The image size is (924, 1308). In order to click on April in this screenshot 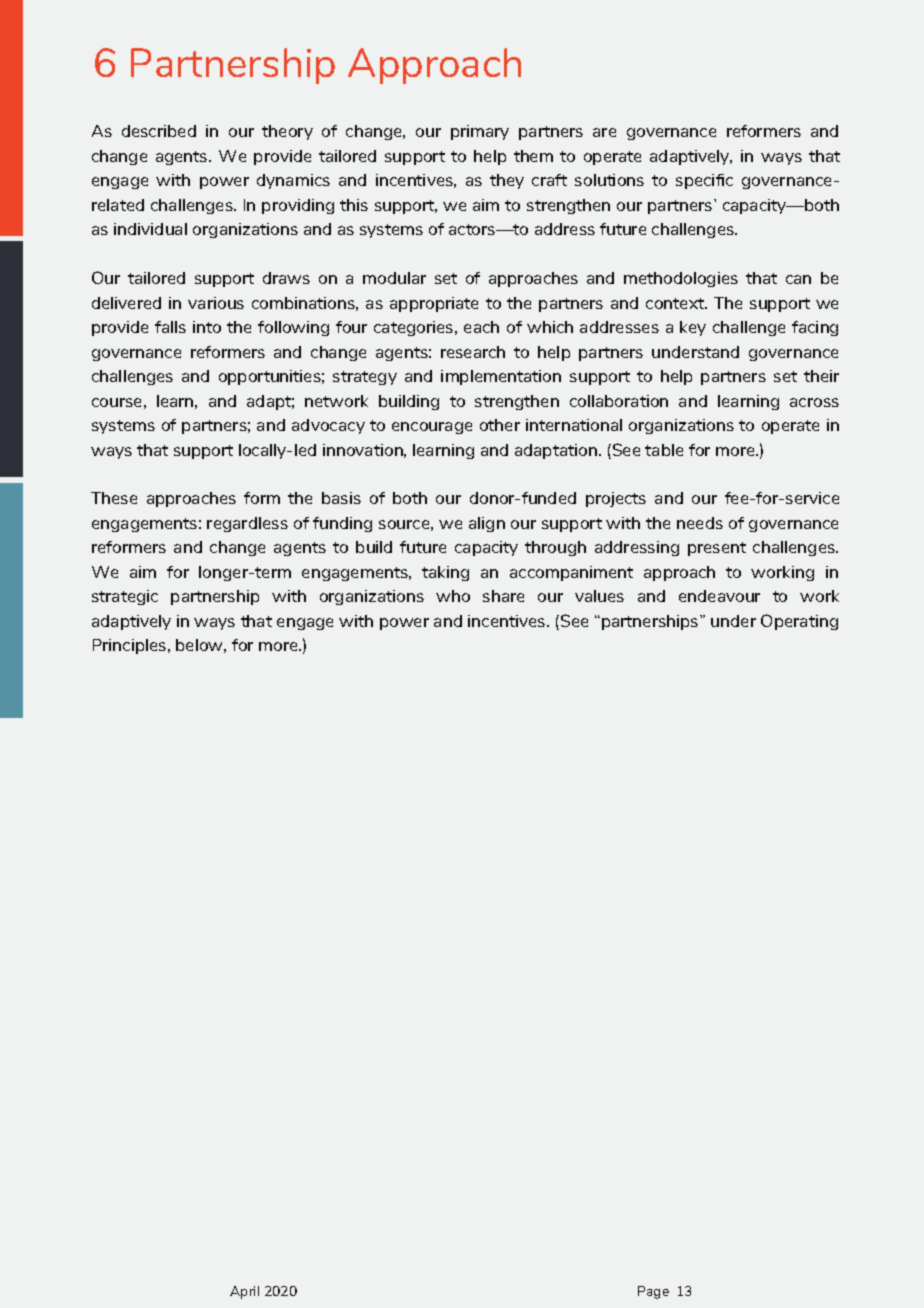, I will do `click(244, 1292)`.
